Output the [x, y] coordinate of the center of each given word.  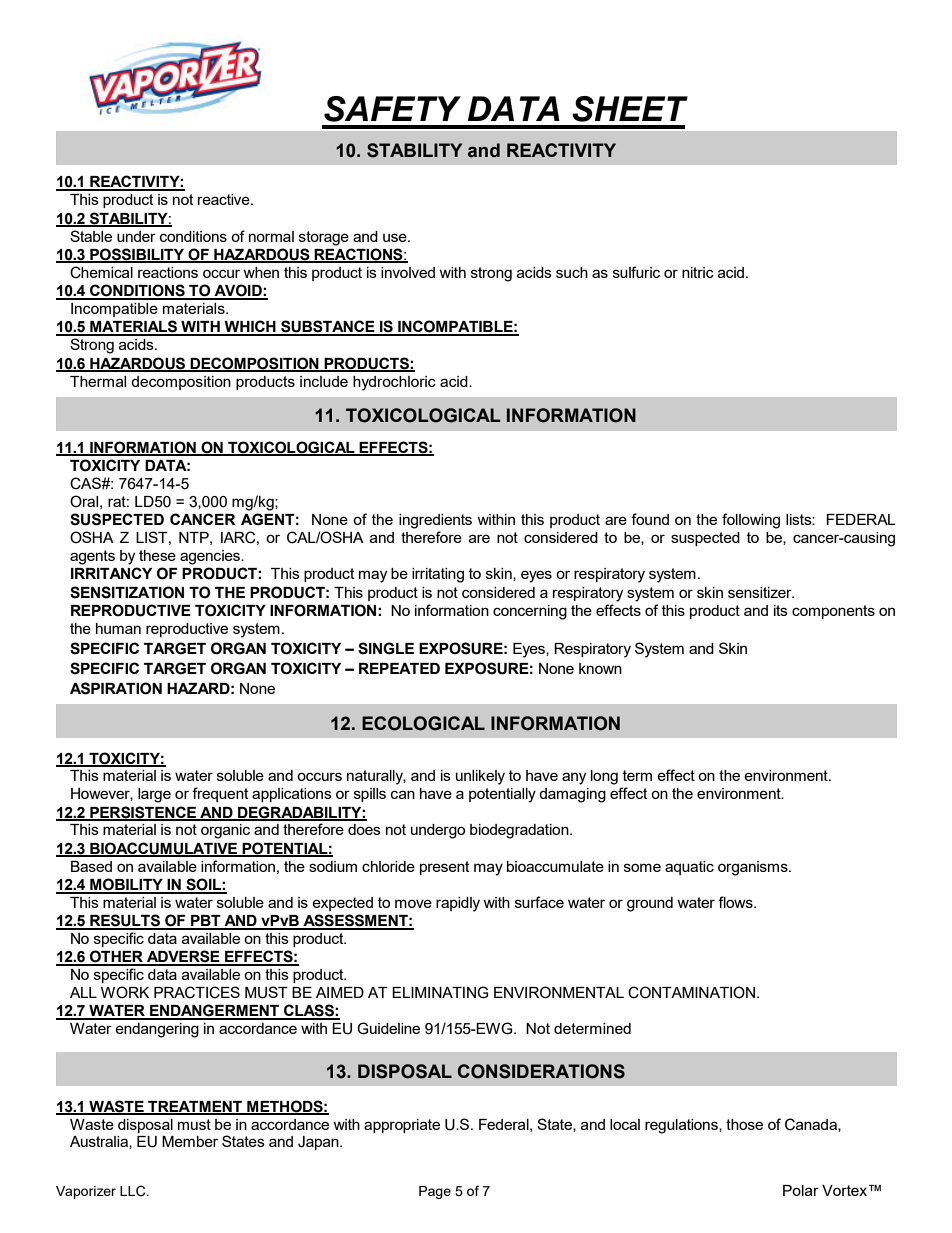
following [751, 521]
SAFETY [392, 109]
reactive [225, 199]
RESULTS [125, 921]
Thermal [98, 381]
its [781, 610]
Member [190, 1141]
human [118, 628]
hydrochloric [394, 383]
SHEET [630, 109]
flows [736, 902]
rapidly [458, 904]
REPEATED [399, 668]
